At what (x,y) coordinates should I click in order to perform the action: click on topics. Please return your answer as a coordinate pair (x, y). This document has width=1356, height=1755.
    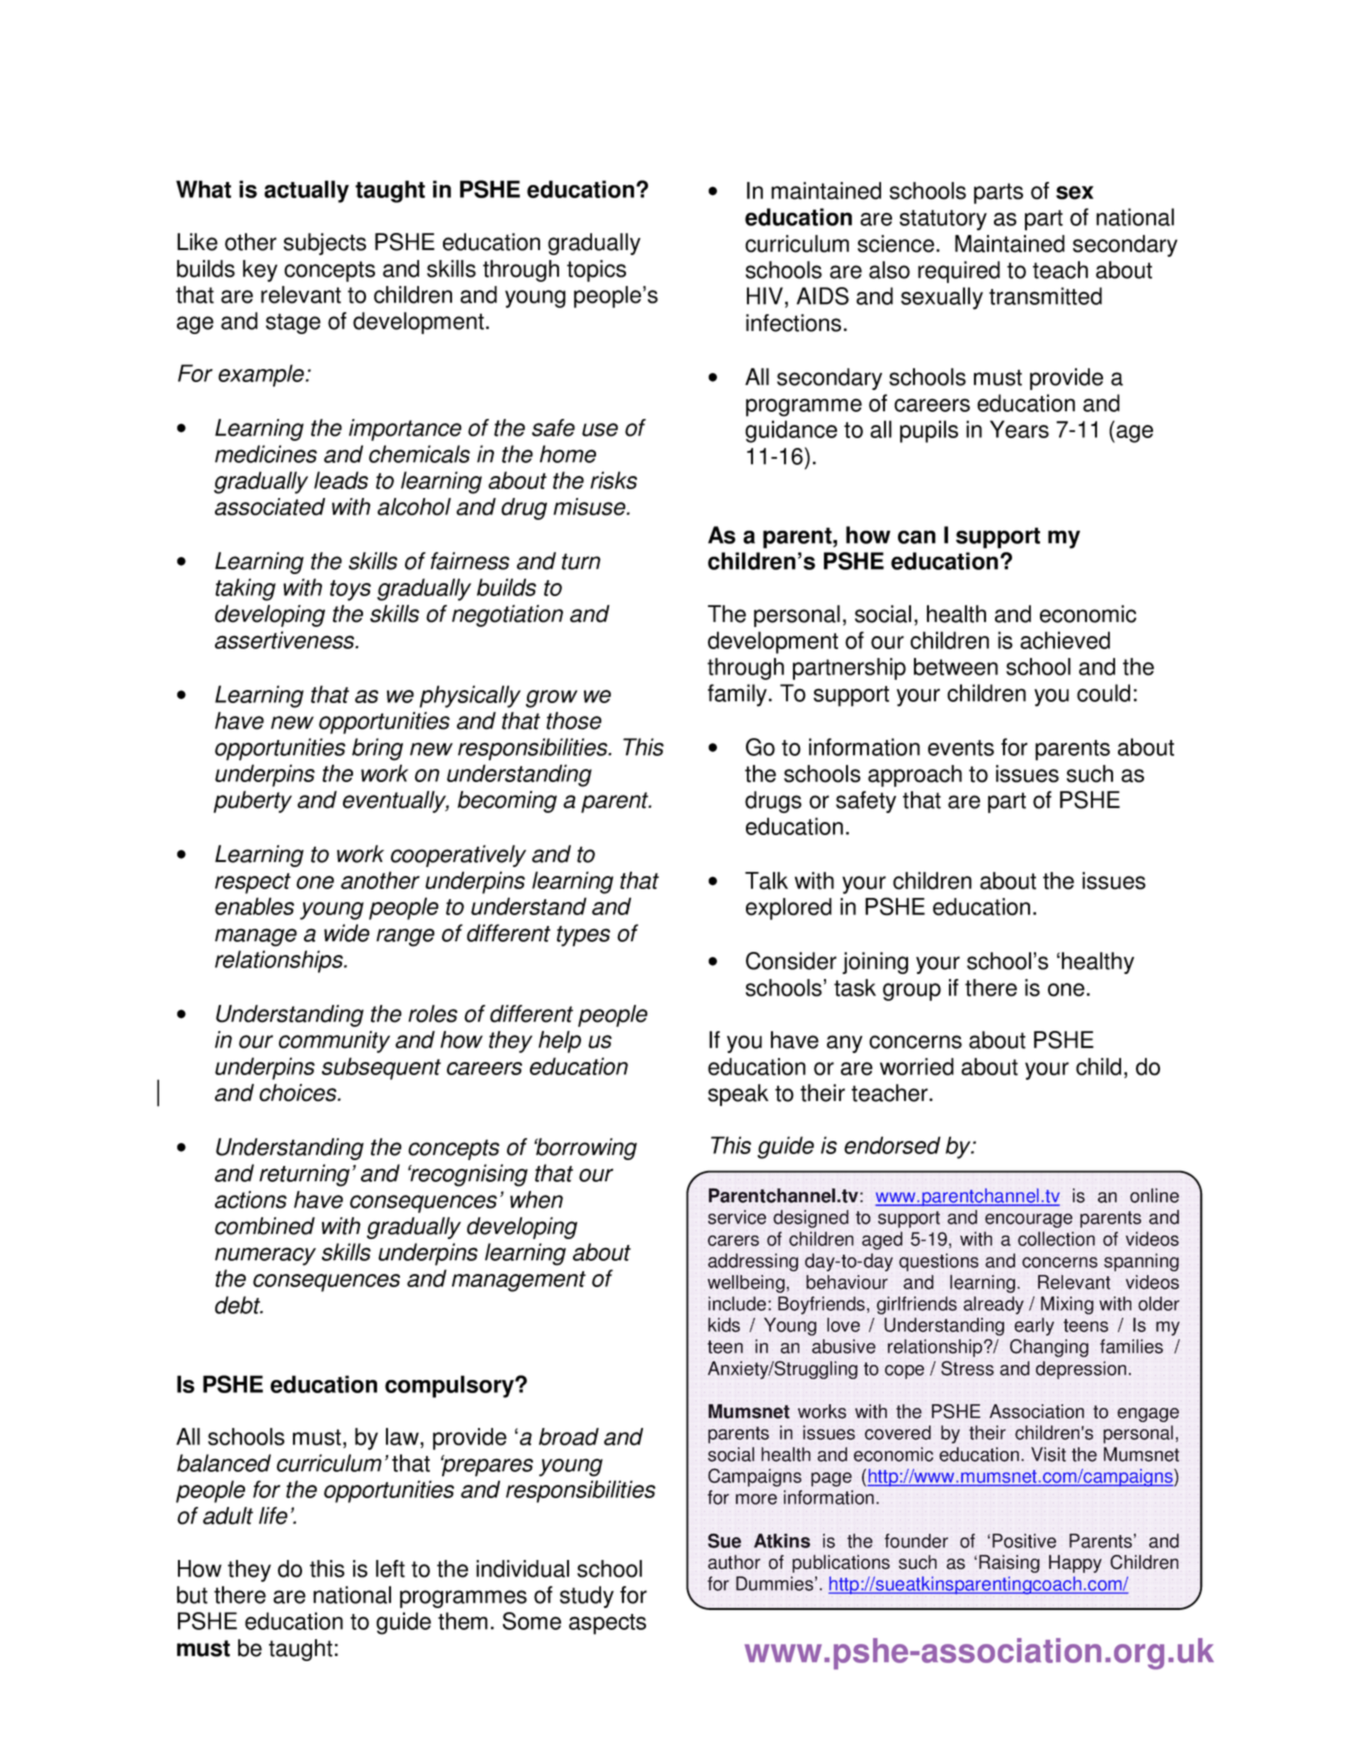
    Looking at the image, I should click on (596, 271).
